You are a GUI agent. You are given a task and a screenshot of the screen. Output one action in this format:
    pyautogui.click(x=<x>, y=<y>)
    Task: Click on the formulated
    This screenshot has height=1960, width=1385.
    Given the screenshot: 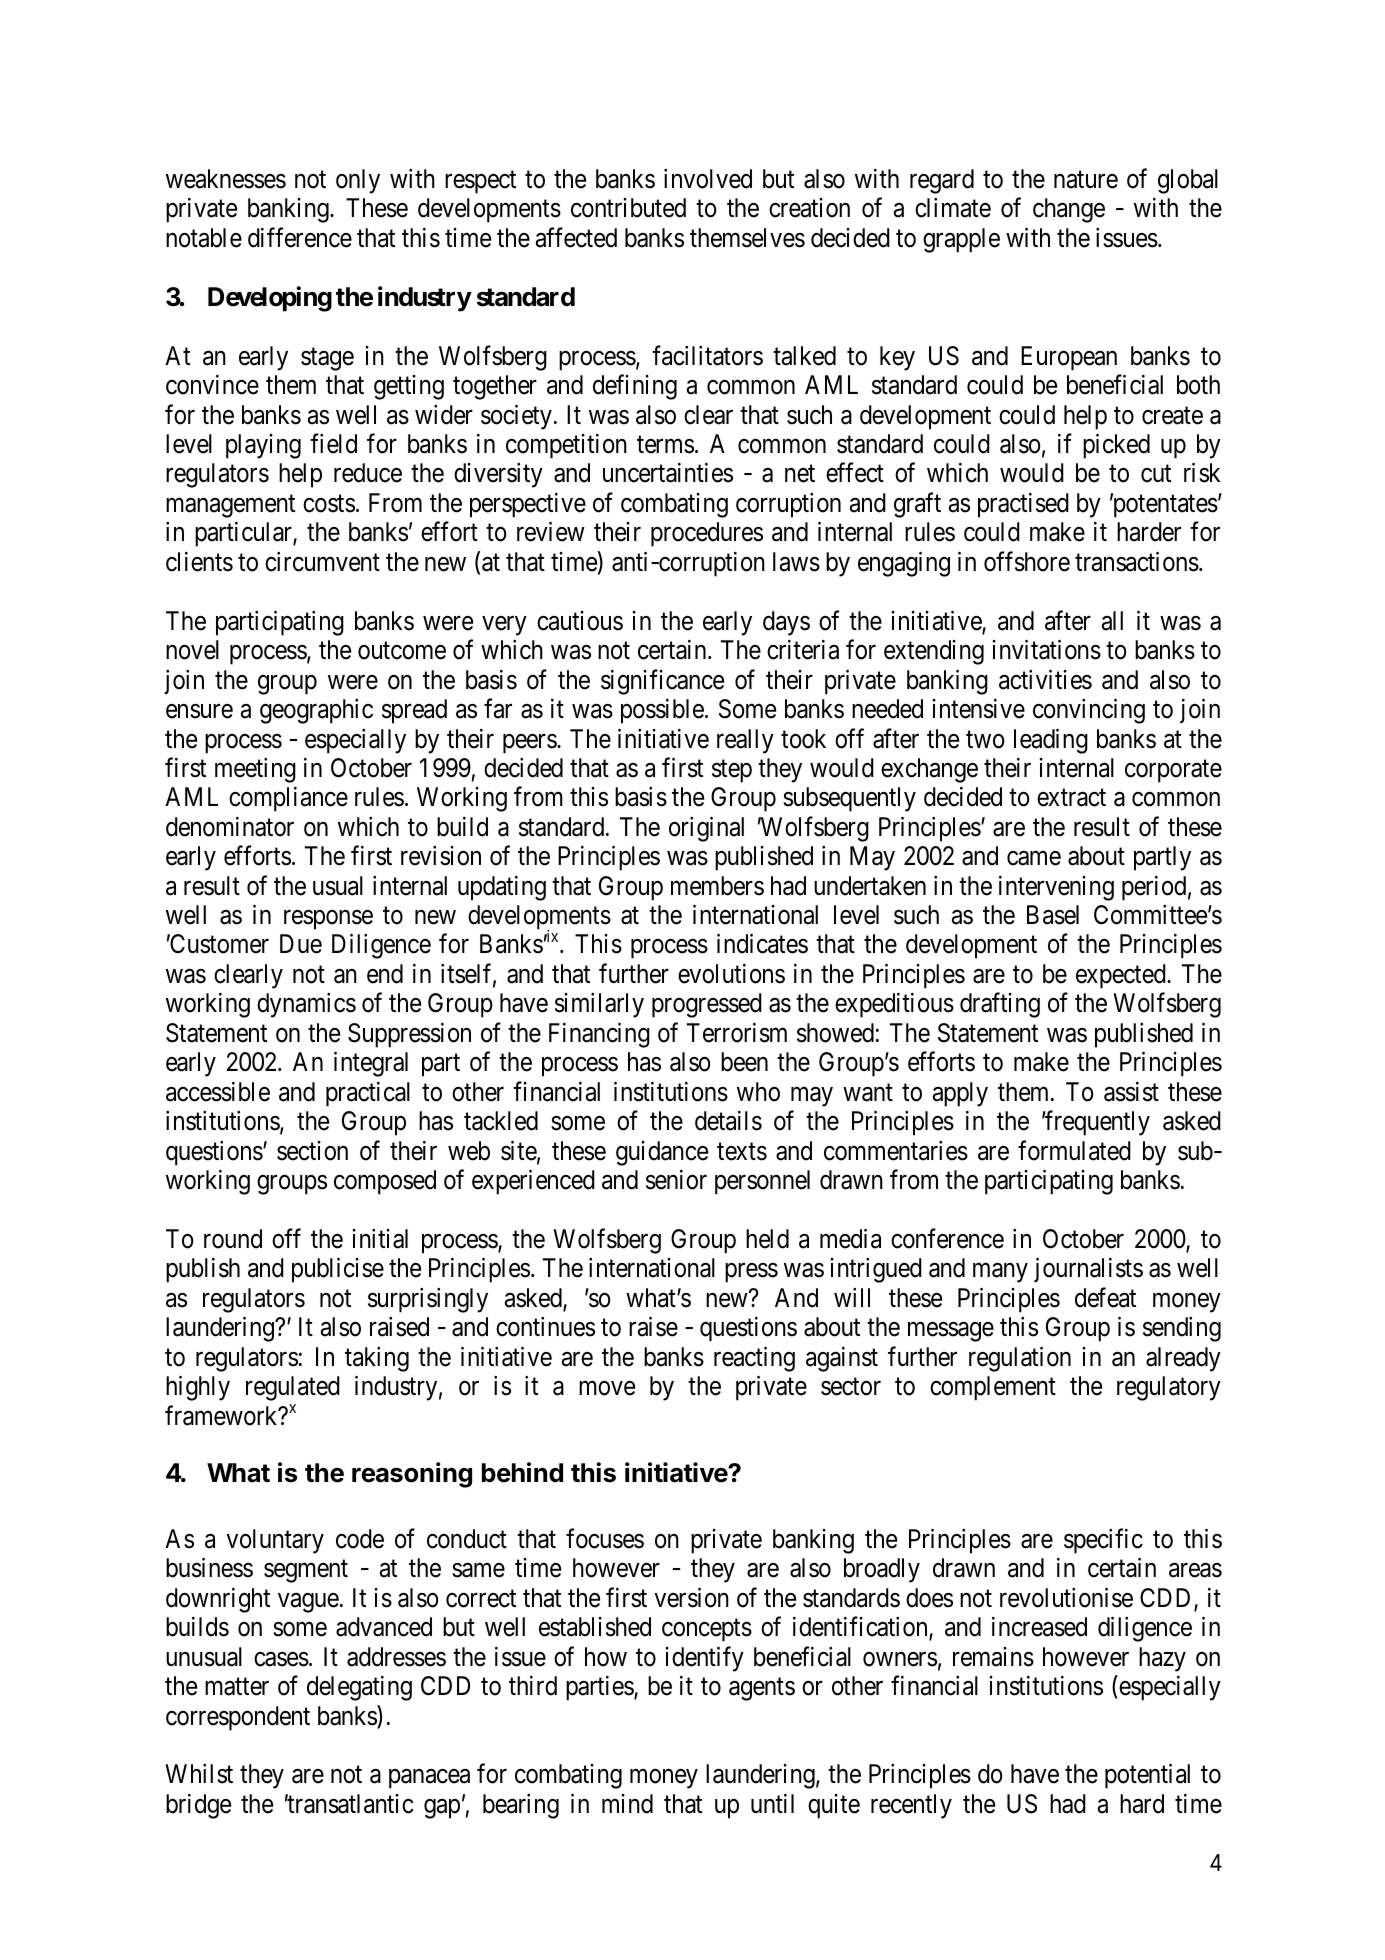 What is the action you would take?
    pyautogui.click(x=1074, y=1150)
